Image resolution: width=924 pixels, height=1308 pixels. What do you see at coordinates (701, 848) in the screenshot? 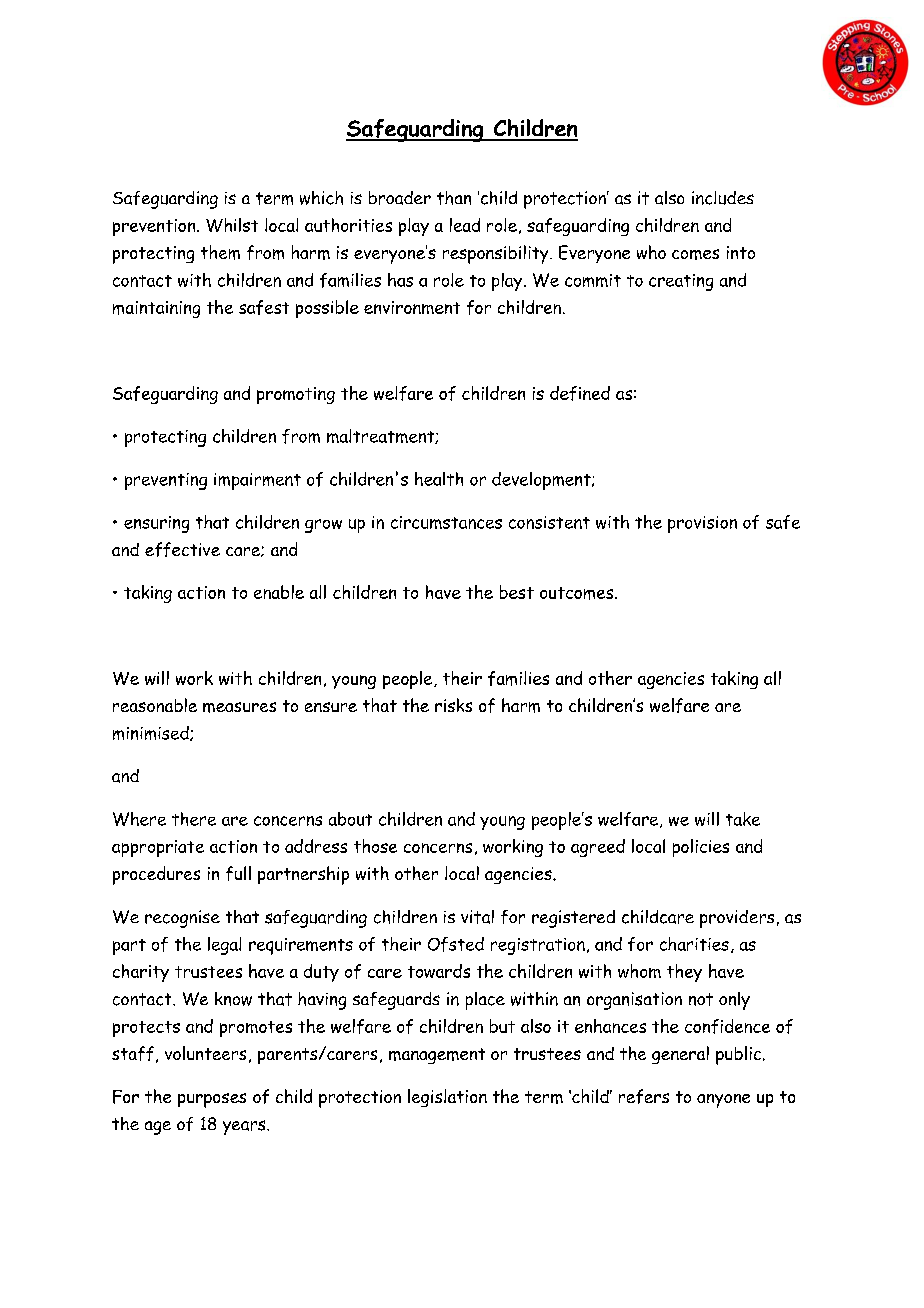
I see `policies` at bounding box center [701, 848].
